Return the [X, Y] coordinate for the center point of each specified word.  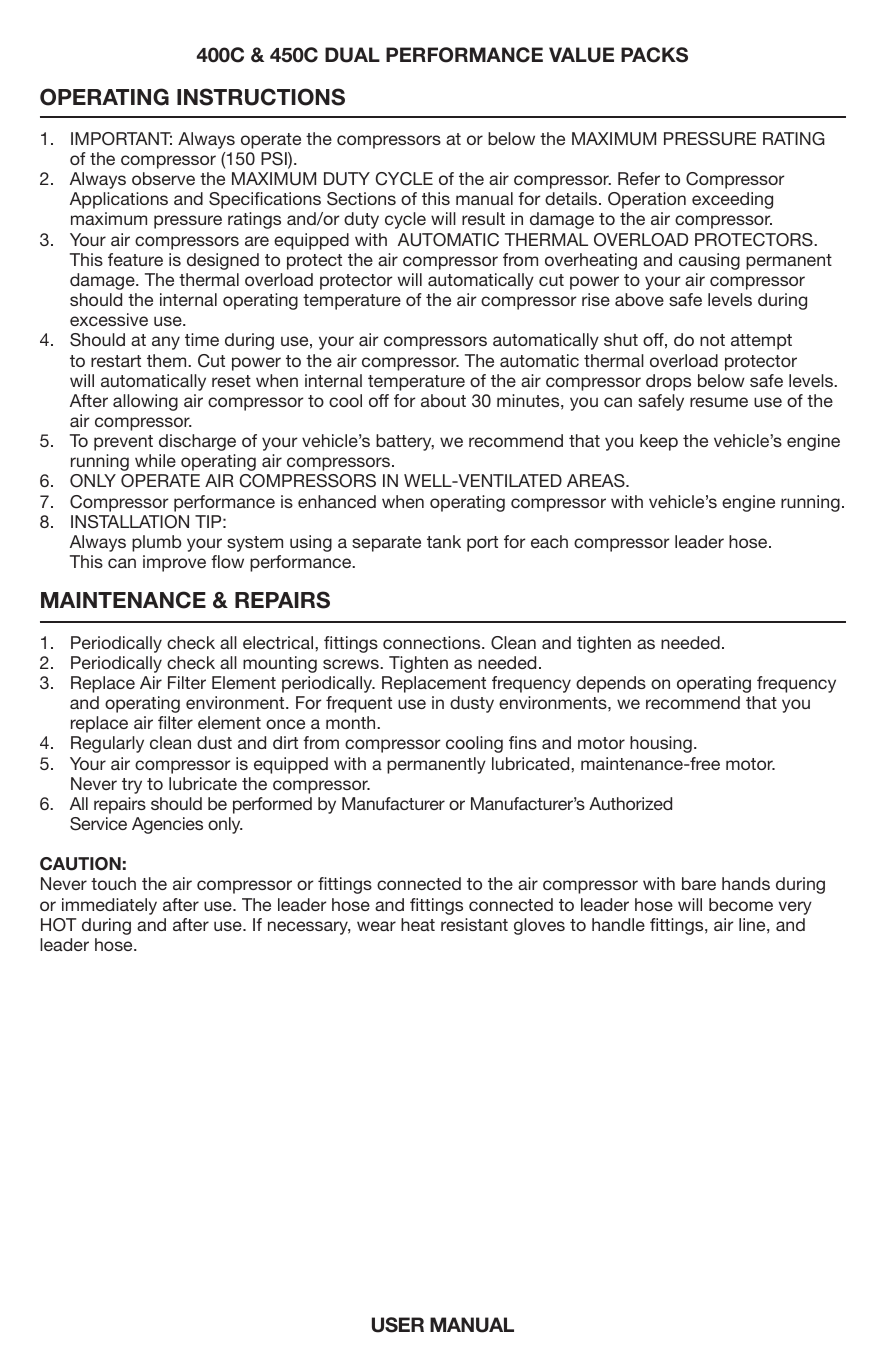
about [443, 400]
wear [376, 926]
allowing [145, 402]
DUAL [352, 55]
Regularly [107, 744]
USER [398, 1325]
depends [611, 684]
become [741, 904]
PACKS [654, 55]
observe [163, 178]
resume [719, 402]
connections [433, 642]
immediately [109, 906]
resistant [474, 924]
